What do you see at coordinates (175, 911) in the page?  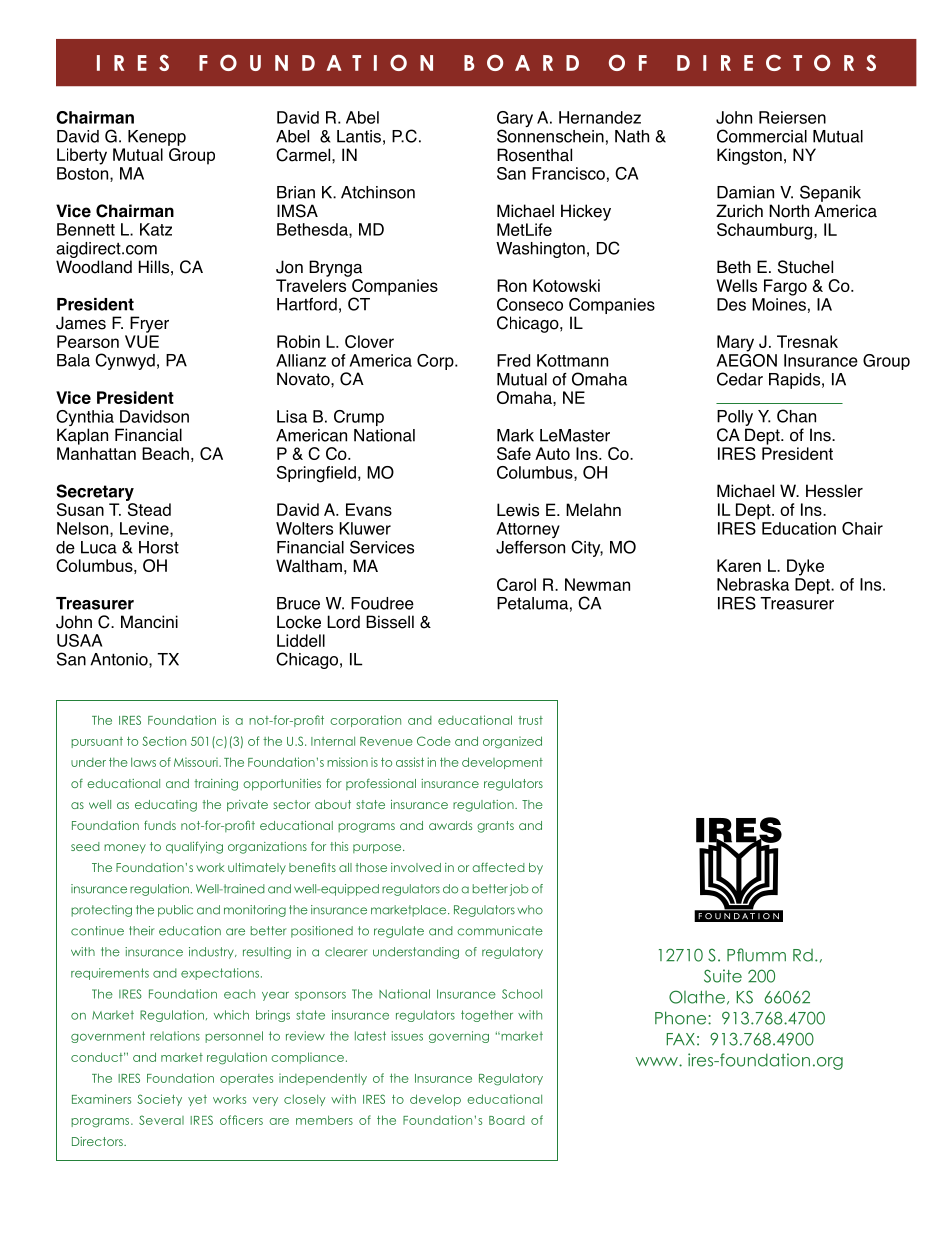 I see `public` at bounding box center [175, 911].
